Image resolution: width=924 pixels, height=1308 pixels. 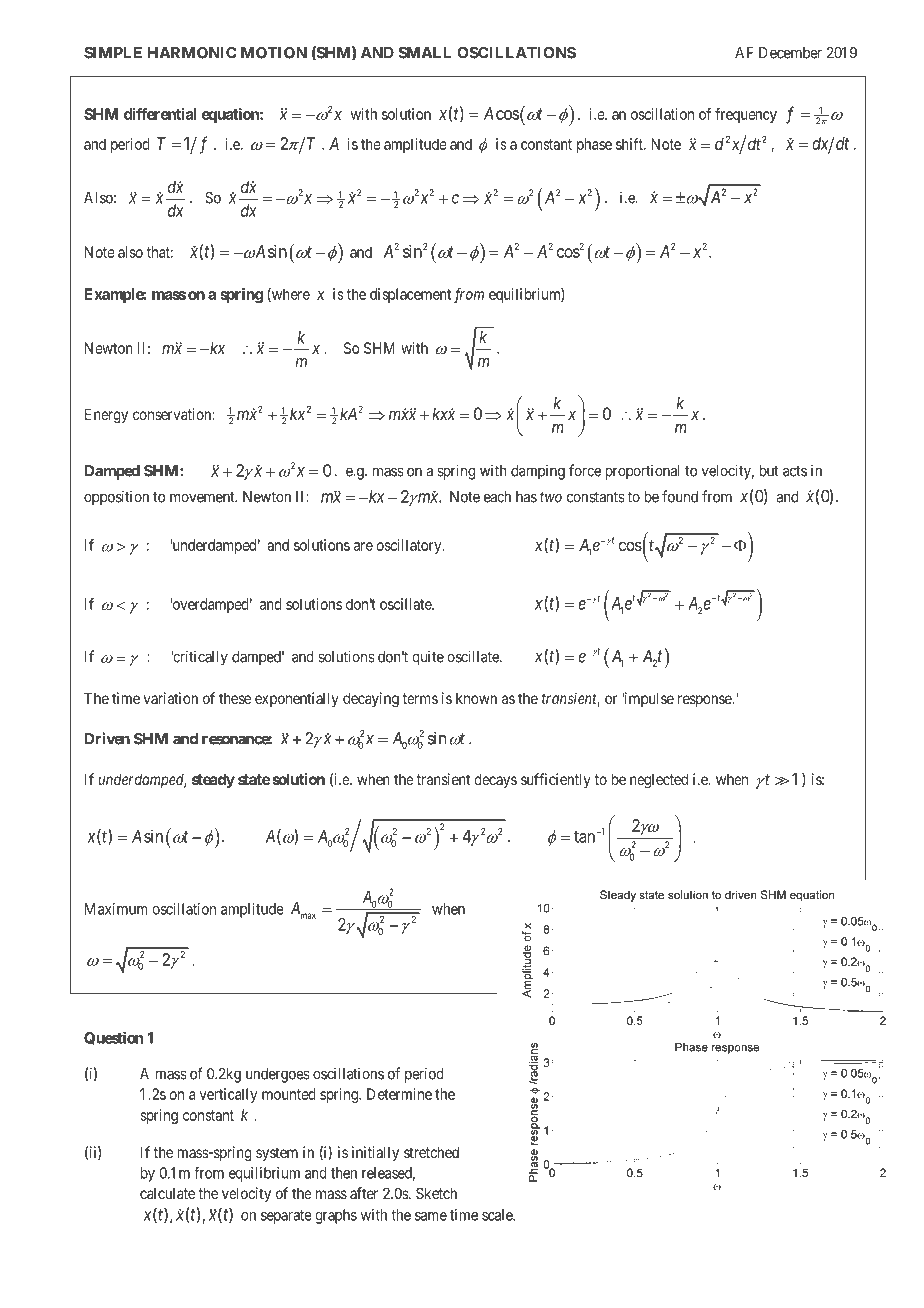 I want to click on SMALL, so click(x=424, y=53).
